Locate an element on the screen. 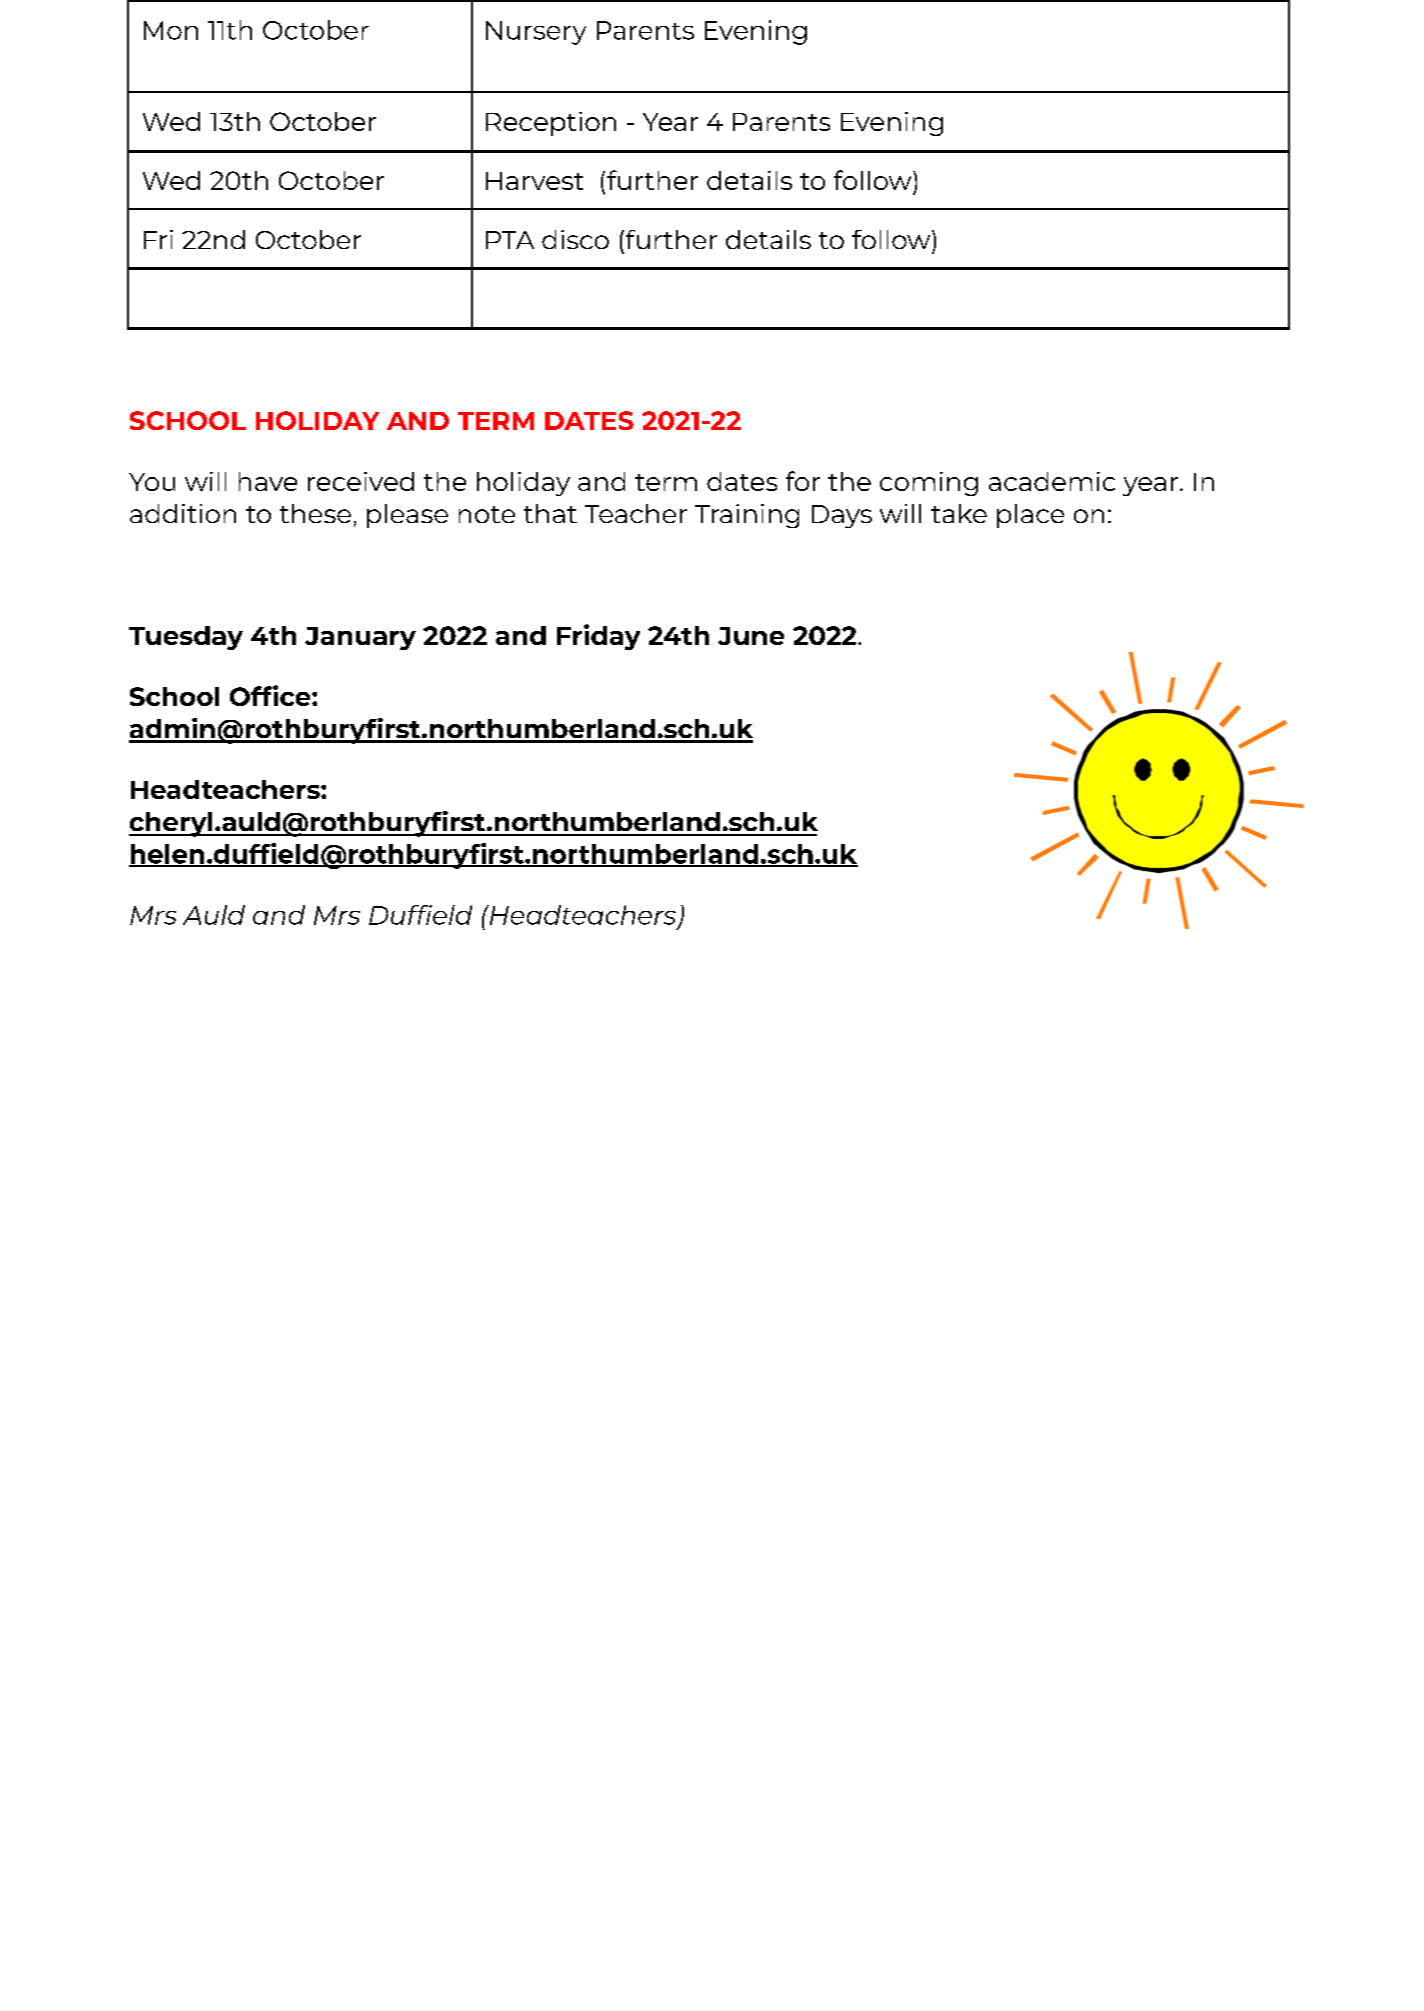 The height and width of the screenshot is (2011, 1424). academic is located at coordinates (1052, 481).
